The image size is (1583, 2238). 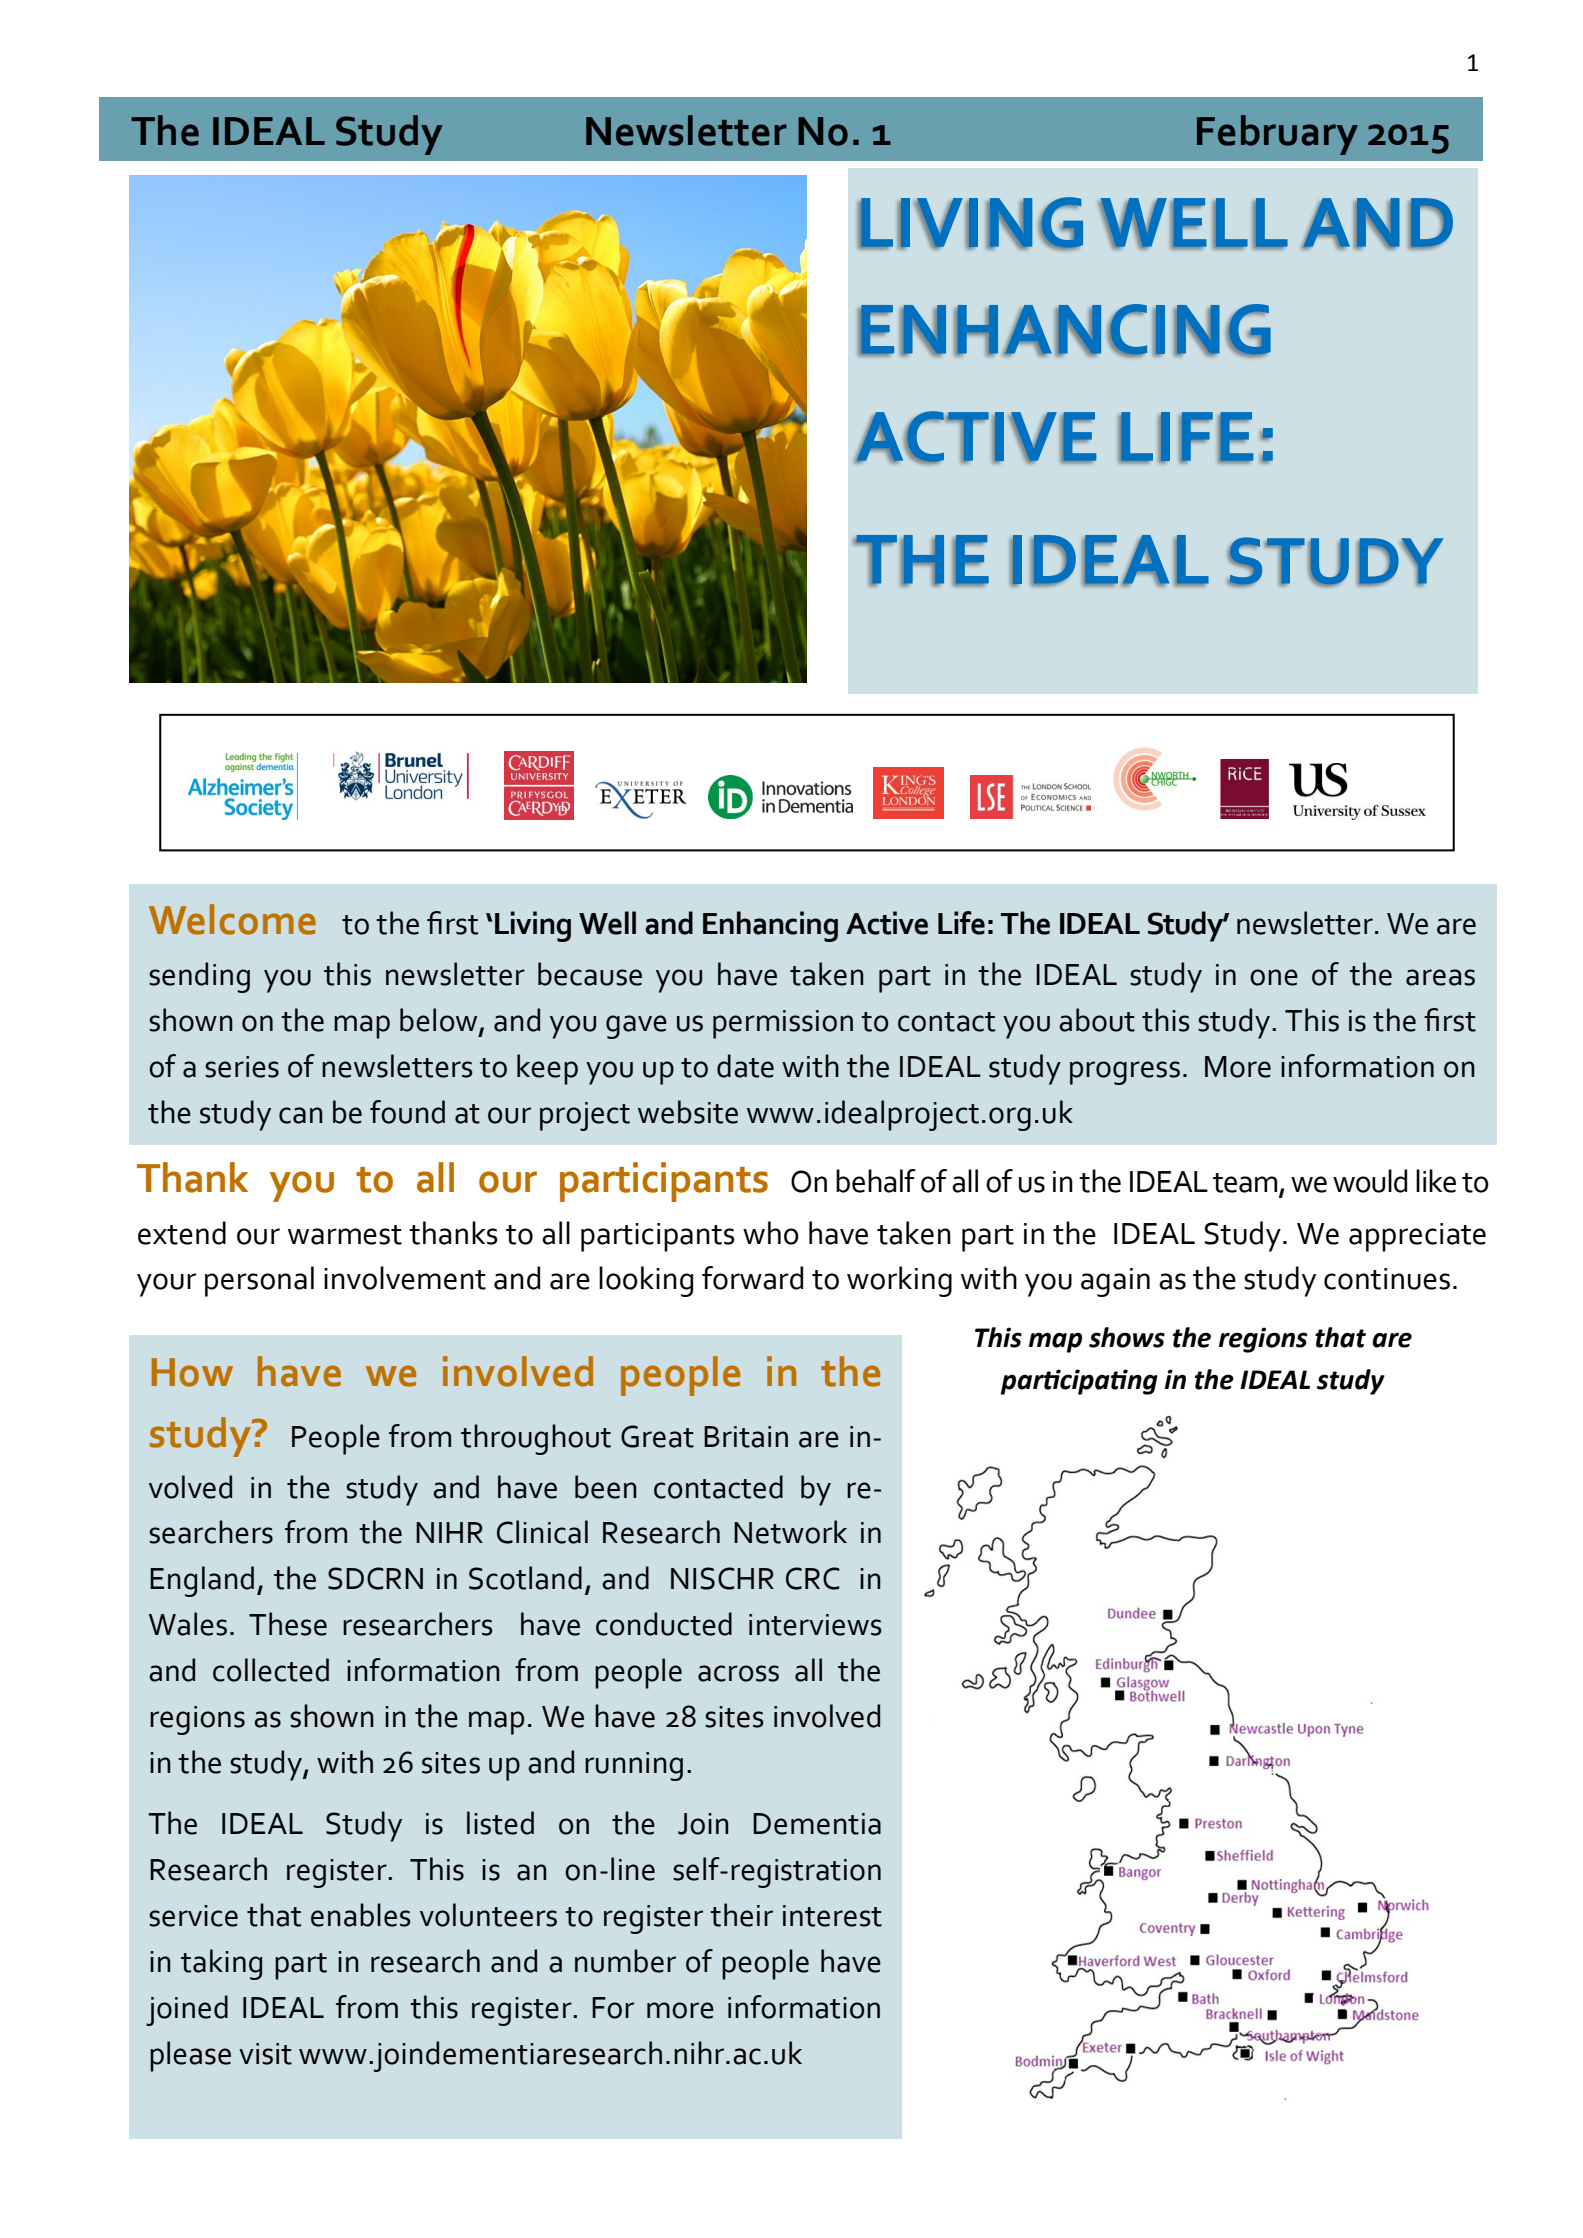 I want to click on can, so click(x=301, y=1115).
